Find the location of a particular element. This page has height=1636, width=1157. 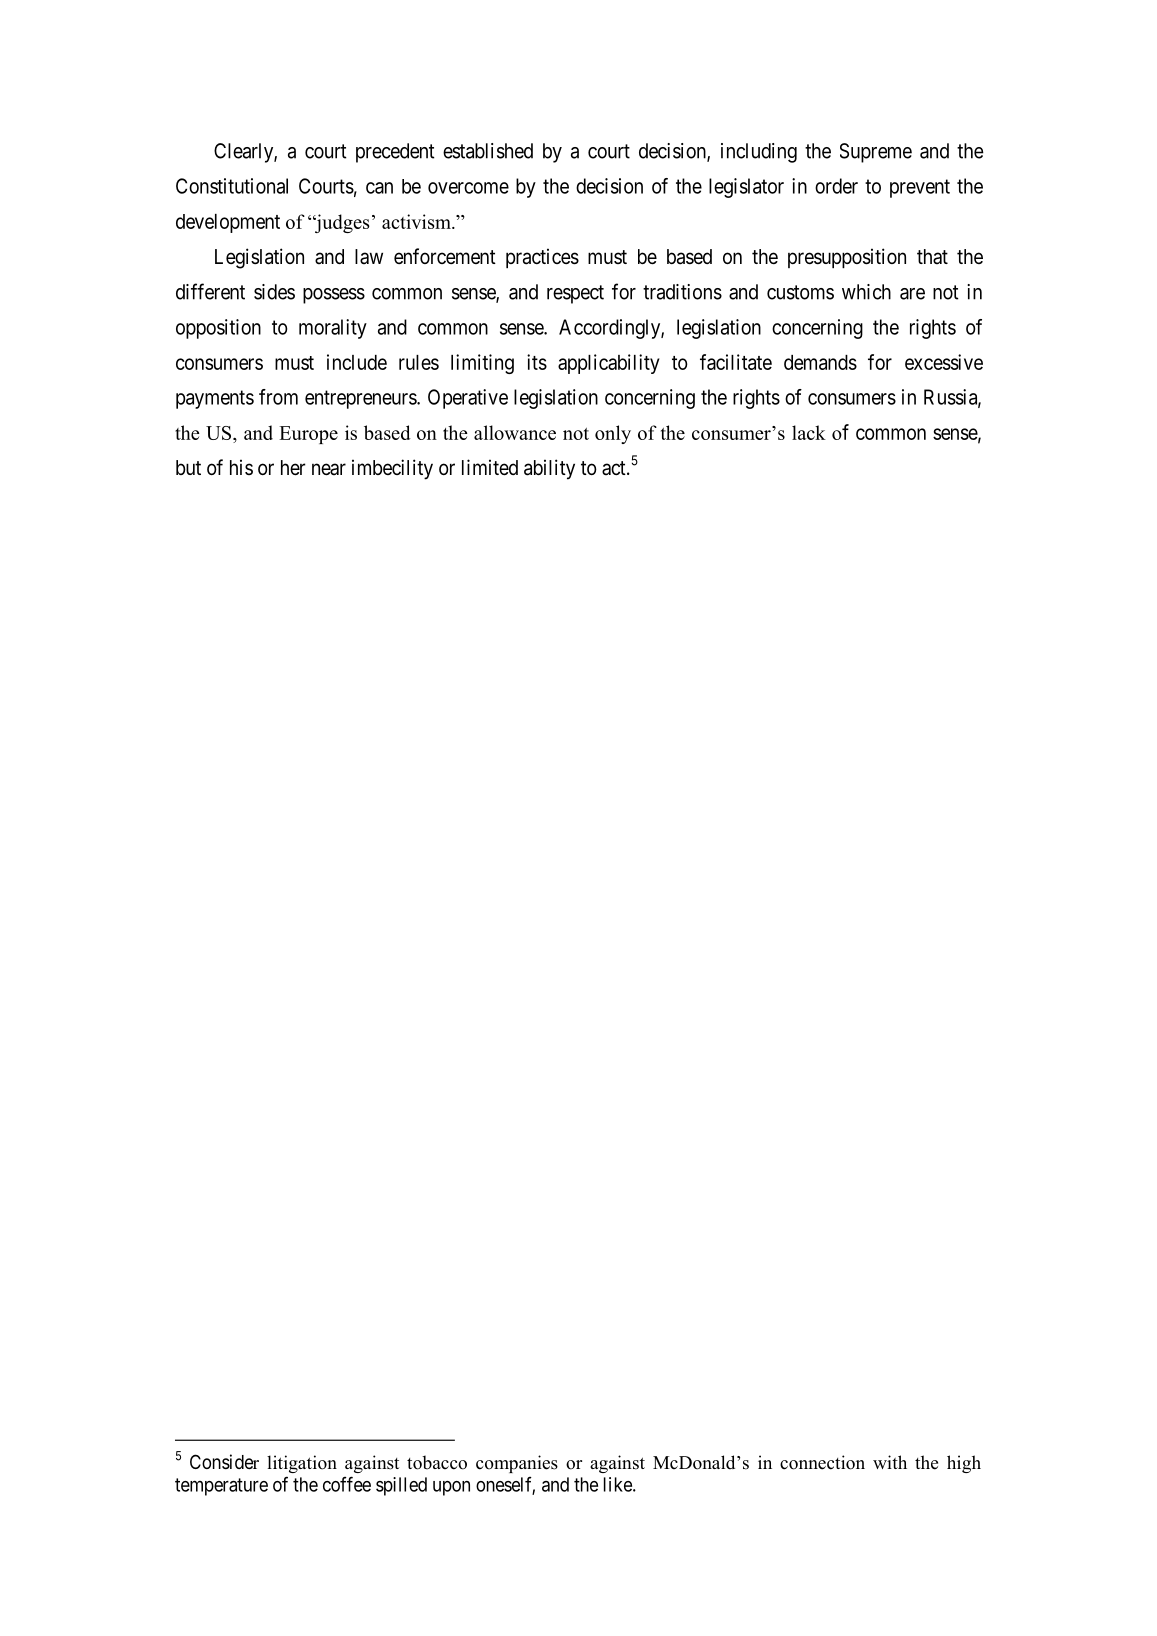

practices is located at coordinates (542, 258).
